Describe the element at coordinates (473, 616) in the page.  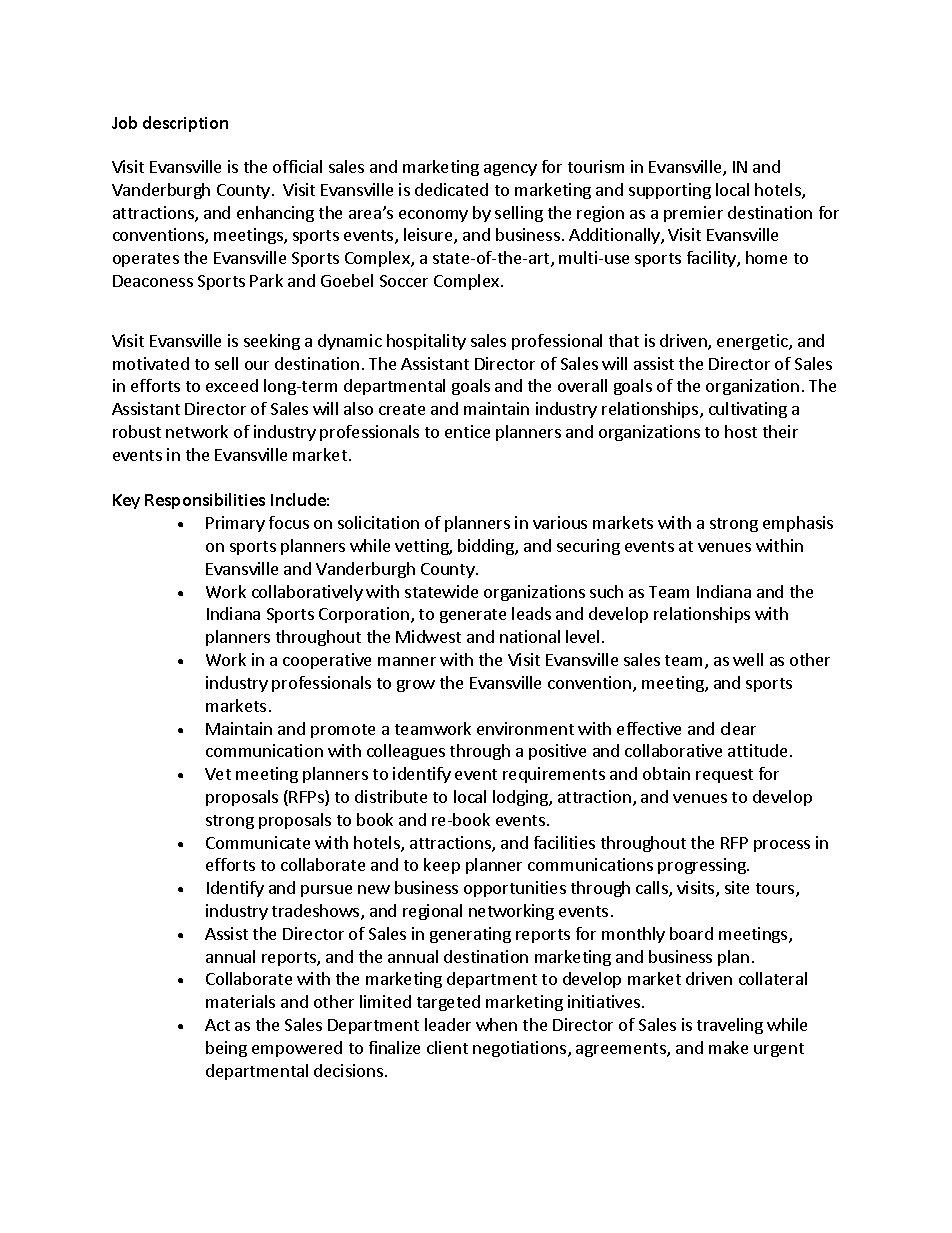
I see `generate` at that location.
